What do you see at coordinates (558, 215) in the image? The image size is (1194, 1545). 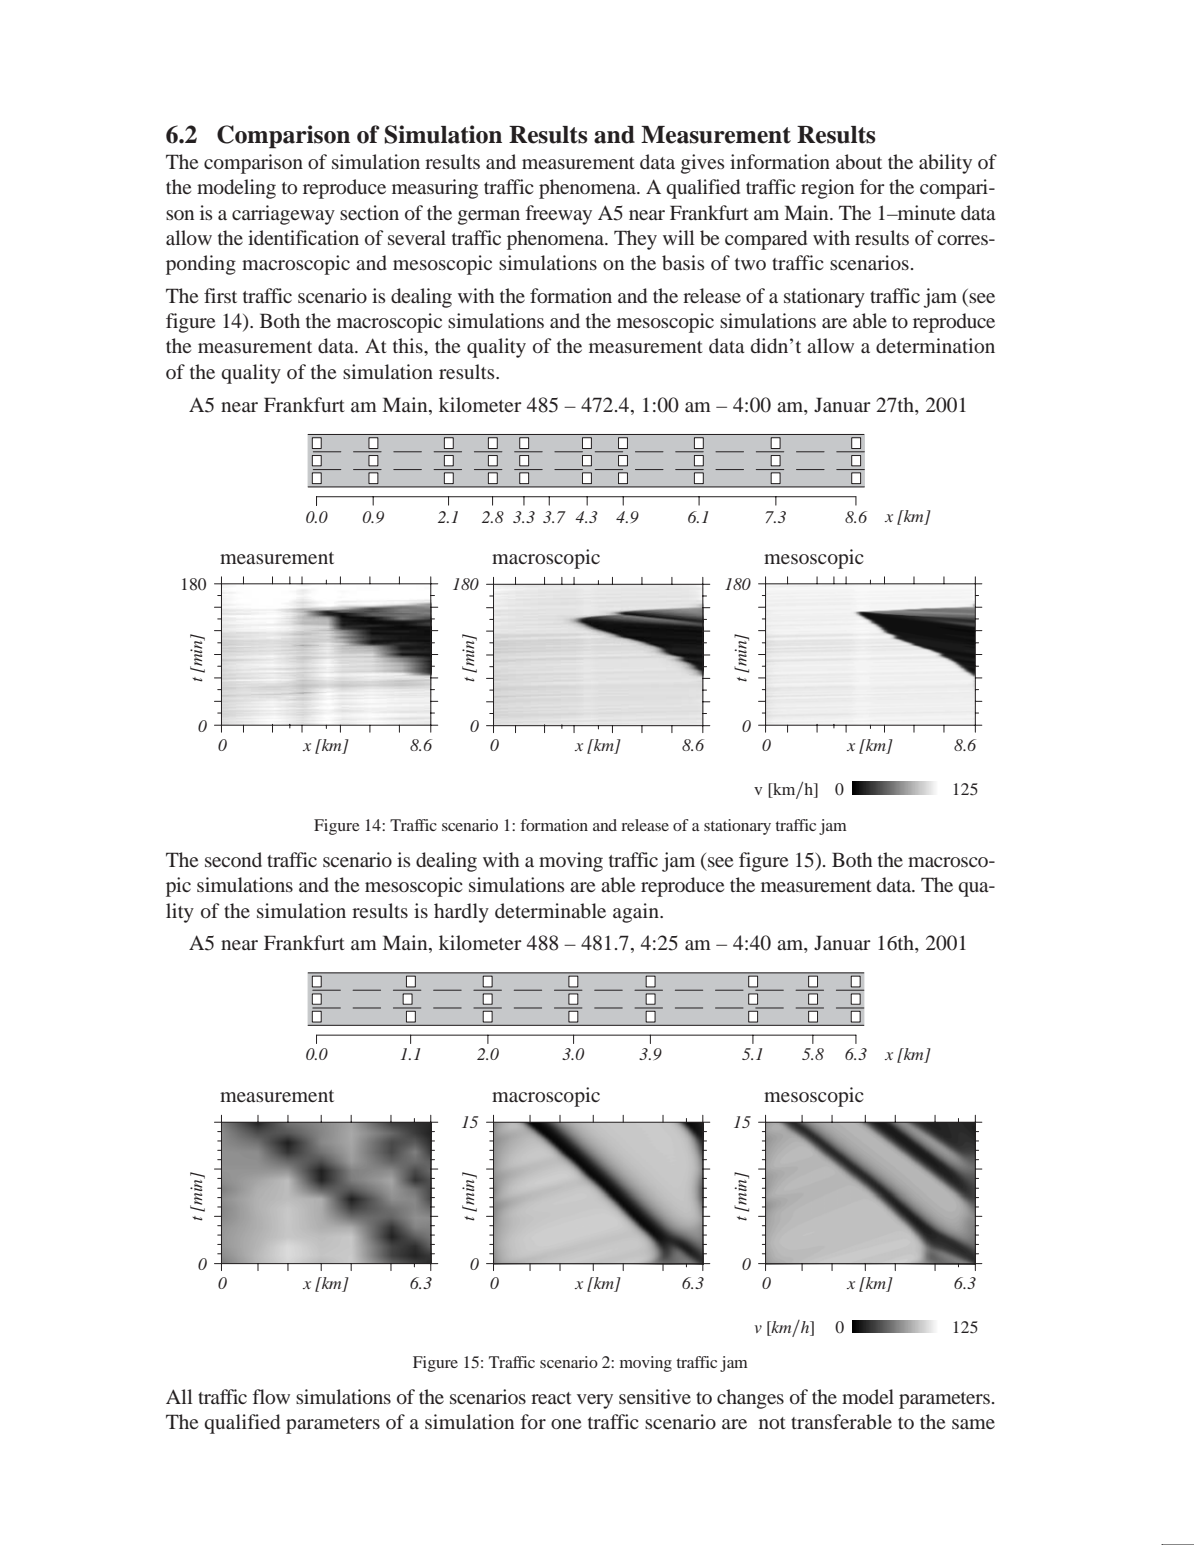 I see `freeway` at bounding box center [558, 215].
